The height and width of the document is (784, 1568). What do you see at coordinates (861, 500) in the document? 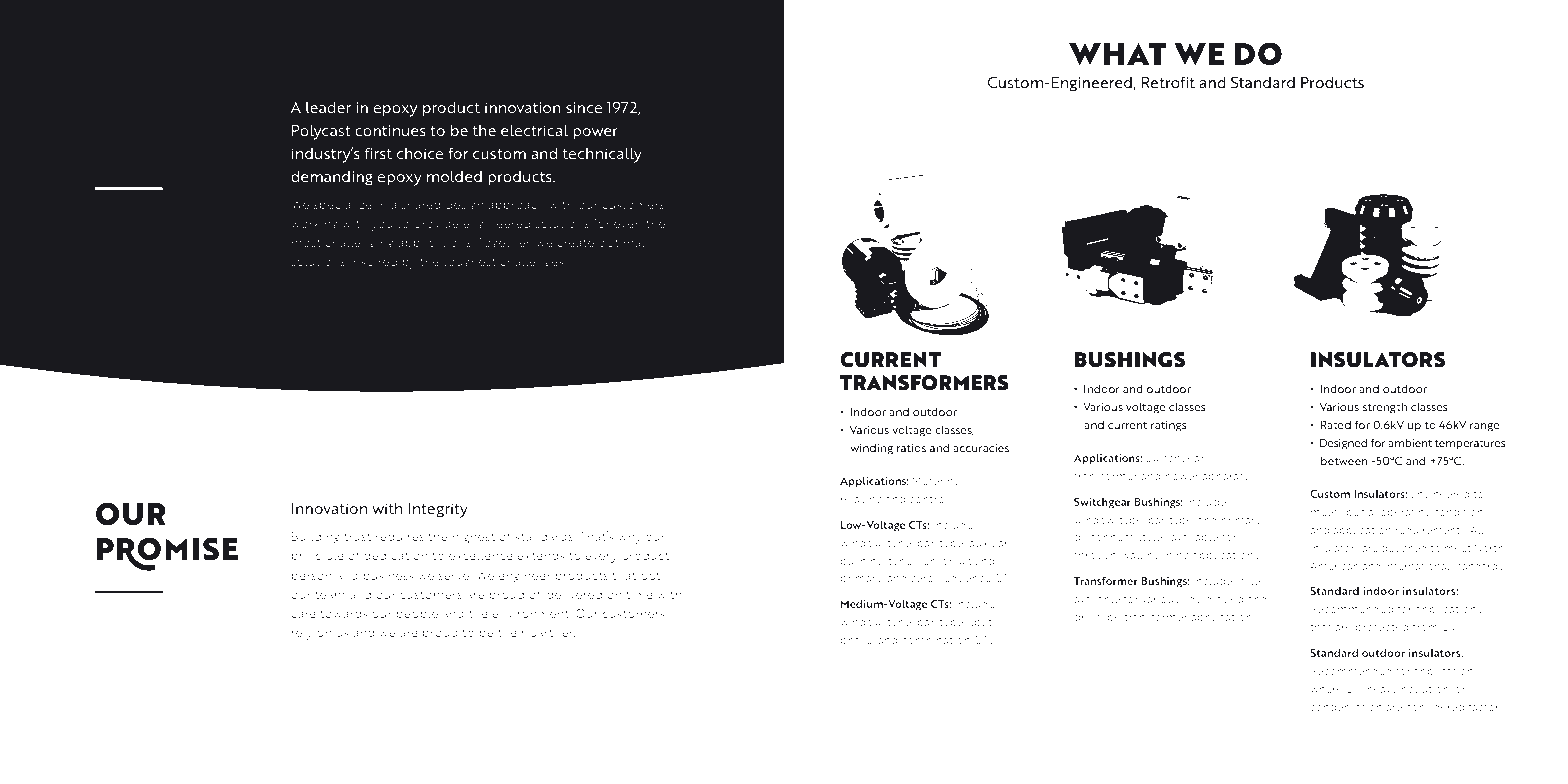
I see `relaying` at bounding box center [861, 500].
